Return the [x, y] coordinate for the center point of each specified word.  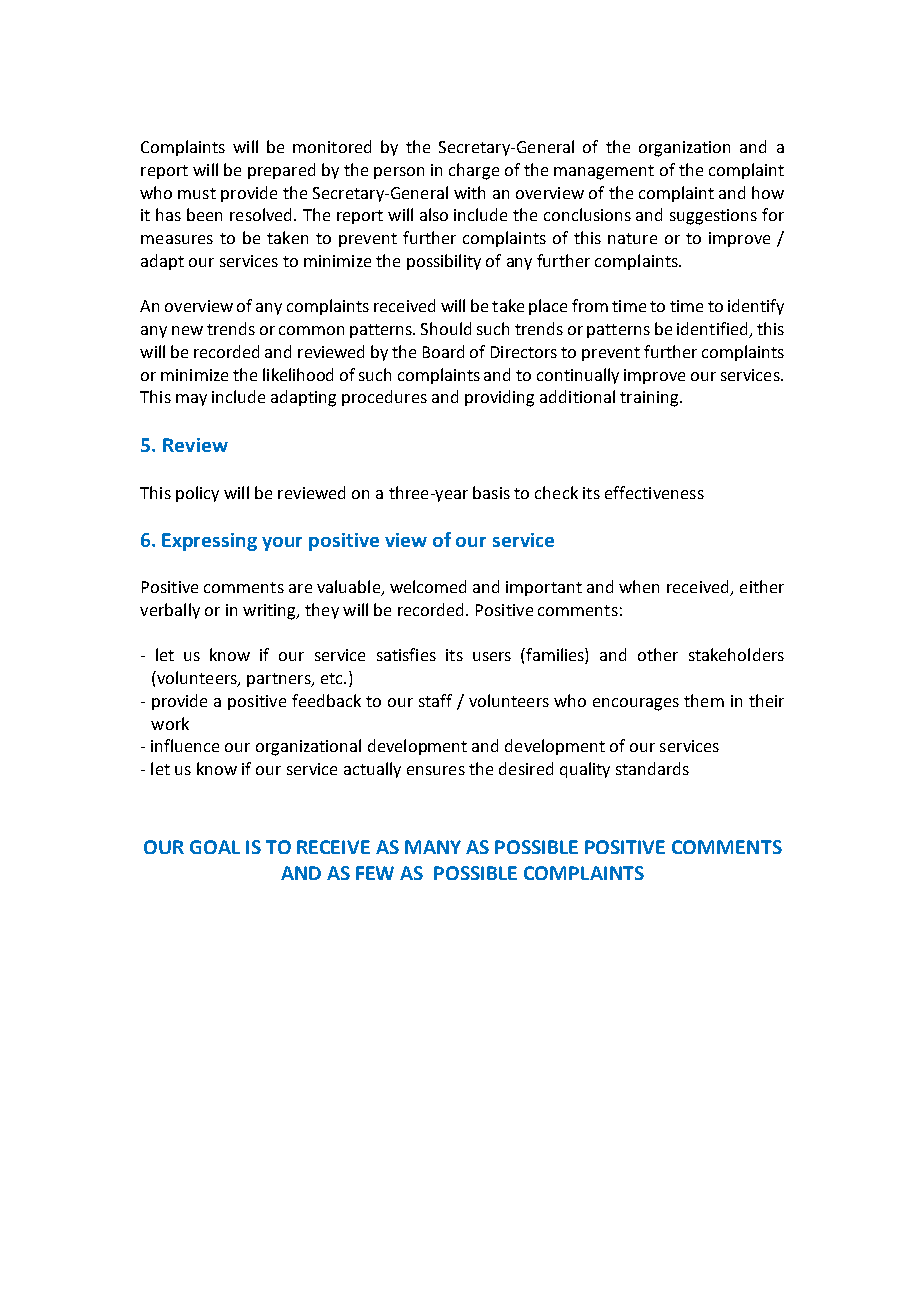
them [704, 700]
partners [280, 680]
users [492, 656]
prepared [281, 171]
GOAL [215, 847]
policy [197, 494]
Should [446, 328]
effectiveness [654, 492]
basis [491, 492]
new [187, 330]
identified [713, 330]
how [768, 192]
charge [474, 171]
